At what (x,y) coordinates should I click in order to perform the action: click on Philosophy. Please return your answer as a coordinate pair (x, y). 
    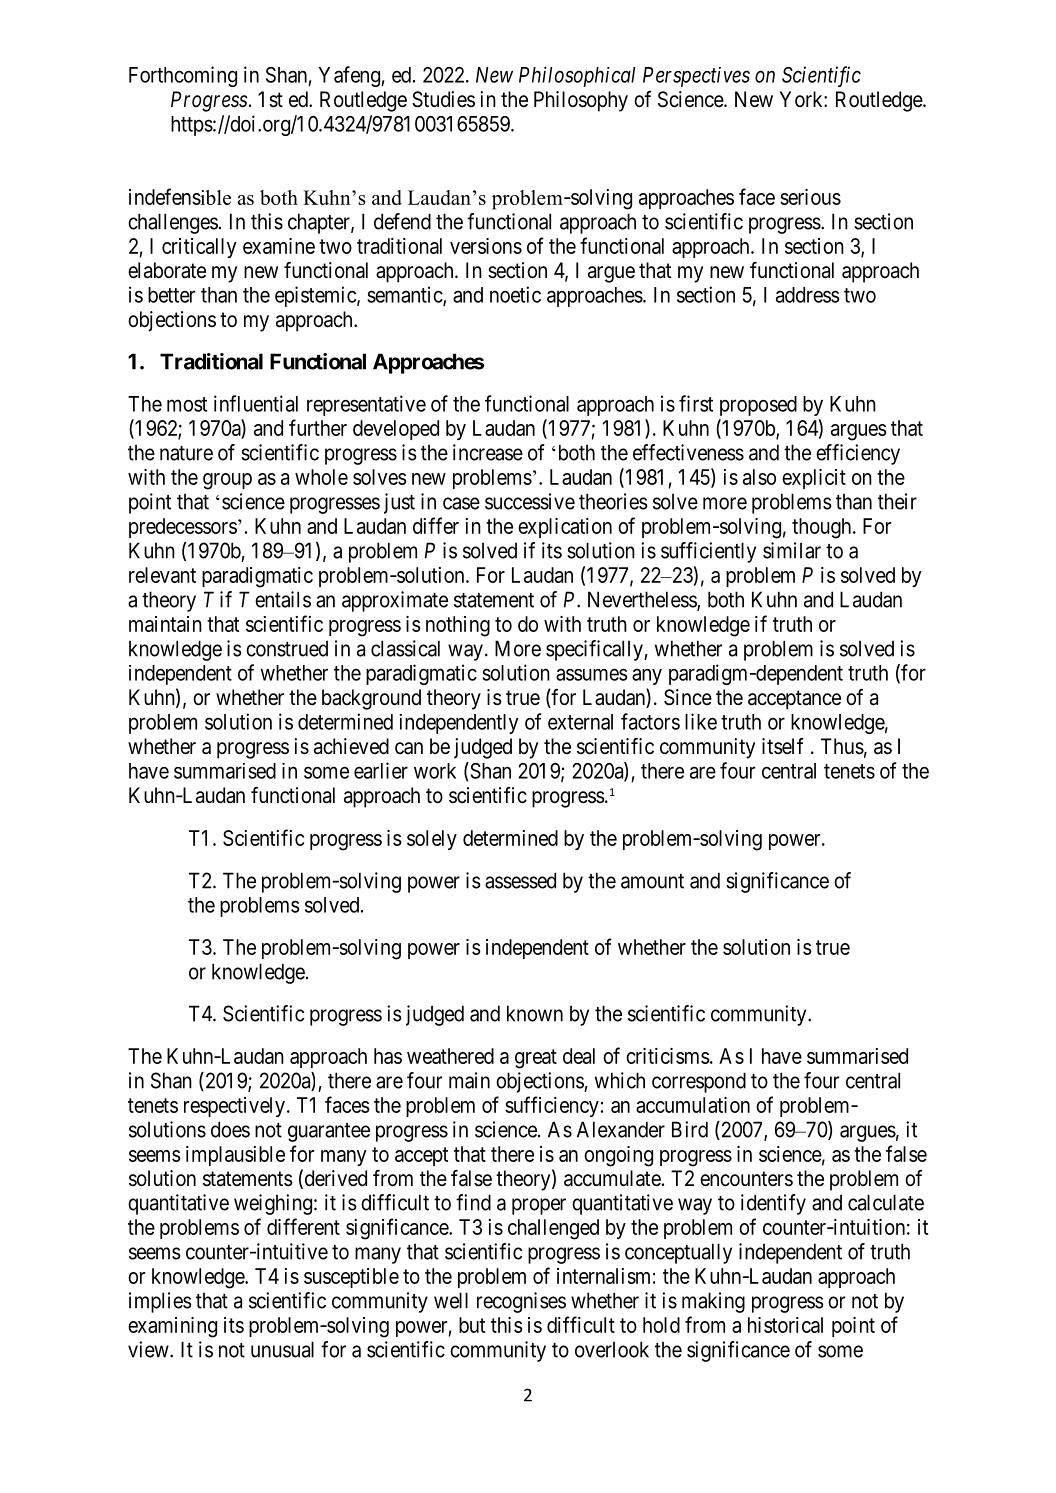
    Looking at the image, I should click on (581, 101).
